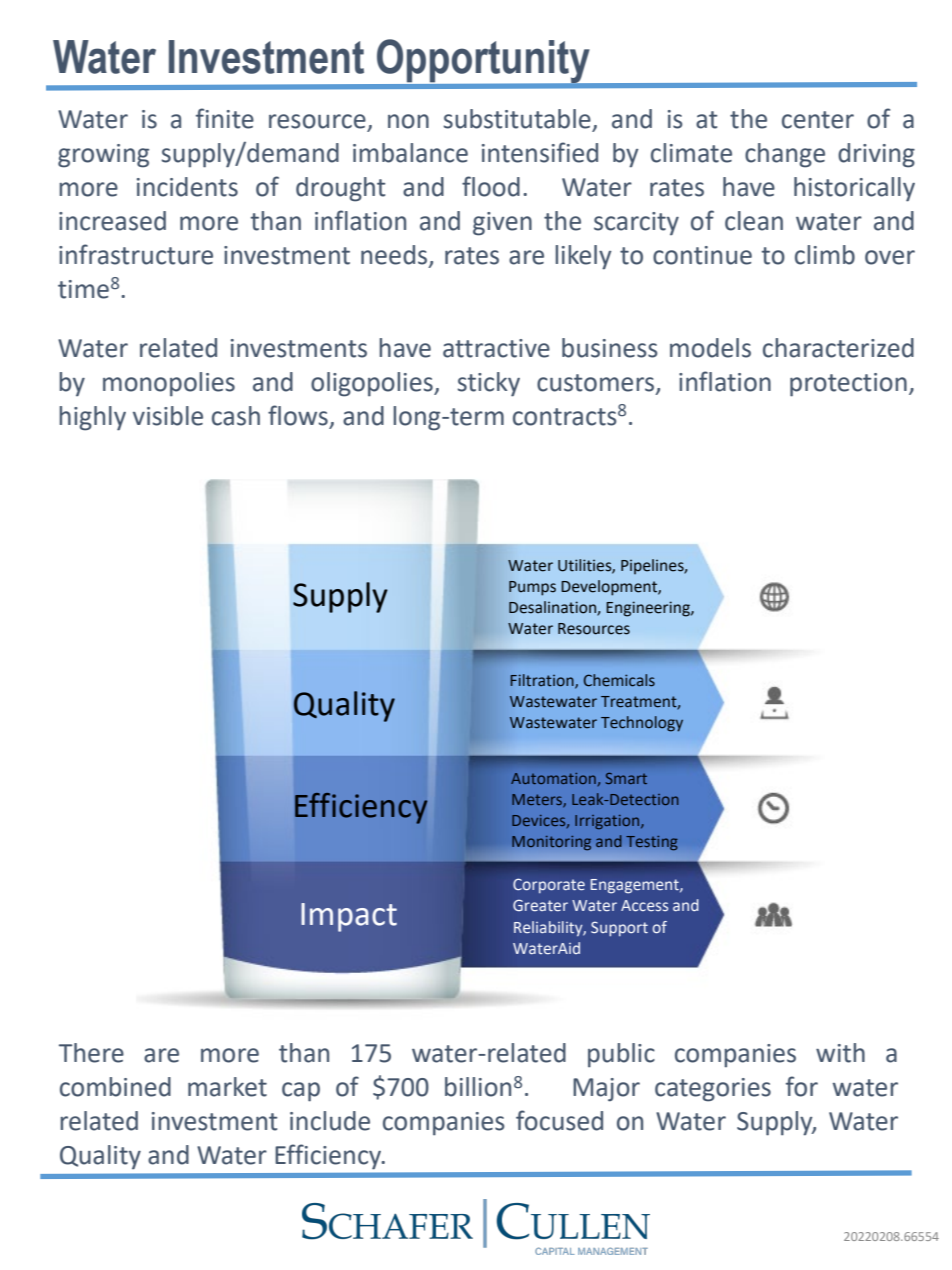  What do you see at coordinates (227, 1087) in the screenshot?
I see `market` at bounding box center [227, 1087].
